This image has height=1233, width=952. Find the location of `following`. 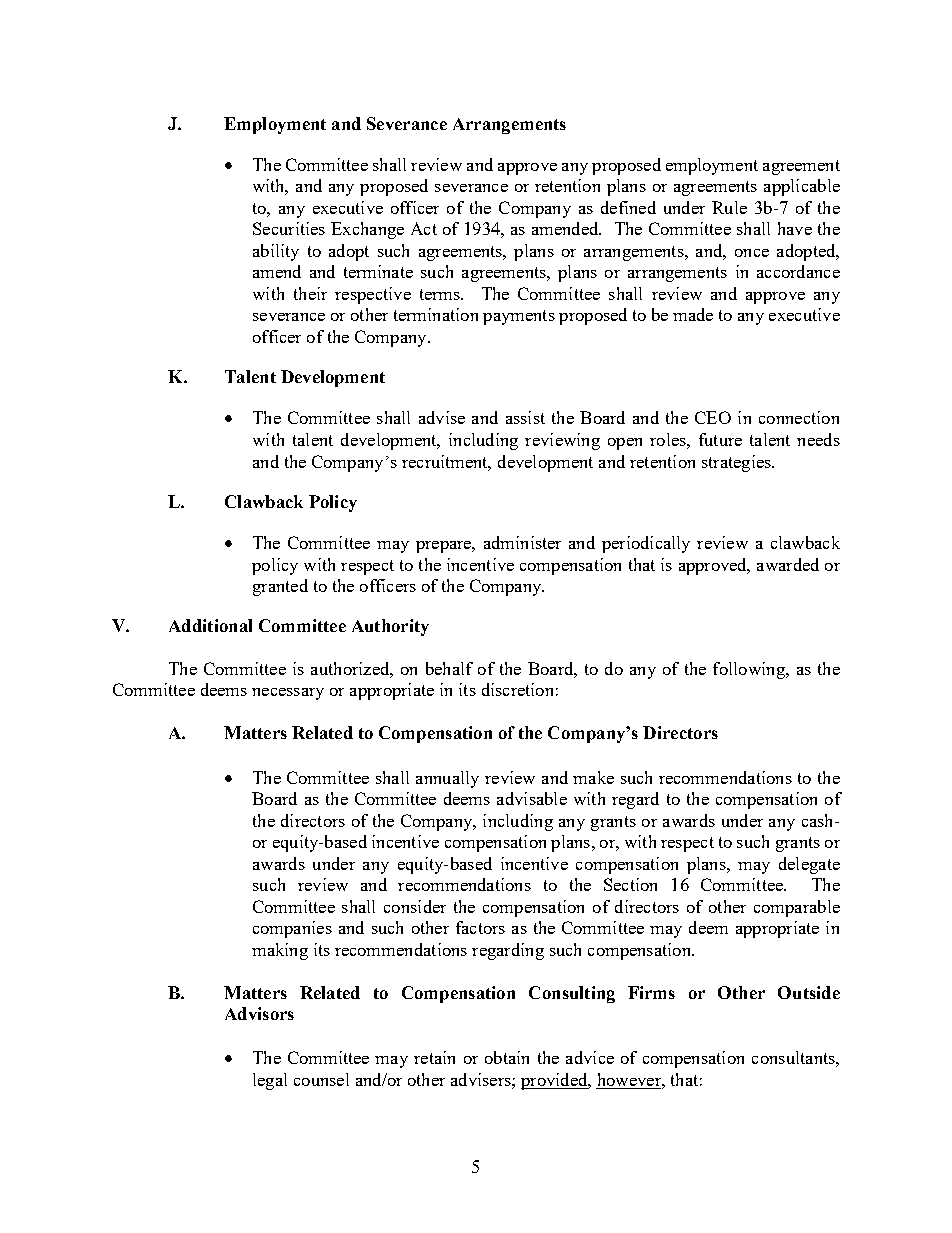

following is located at coordinates (750, 670).
